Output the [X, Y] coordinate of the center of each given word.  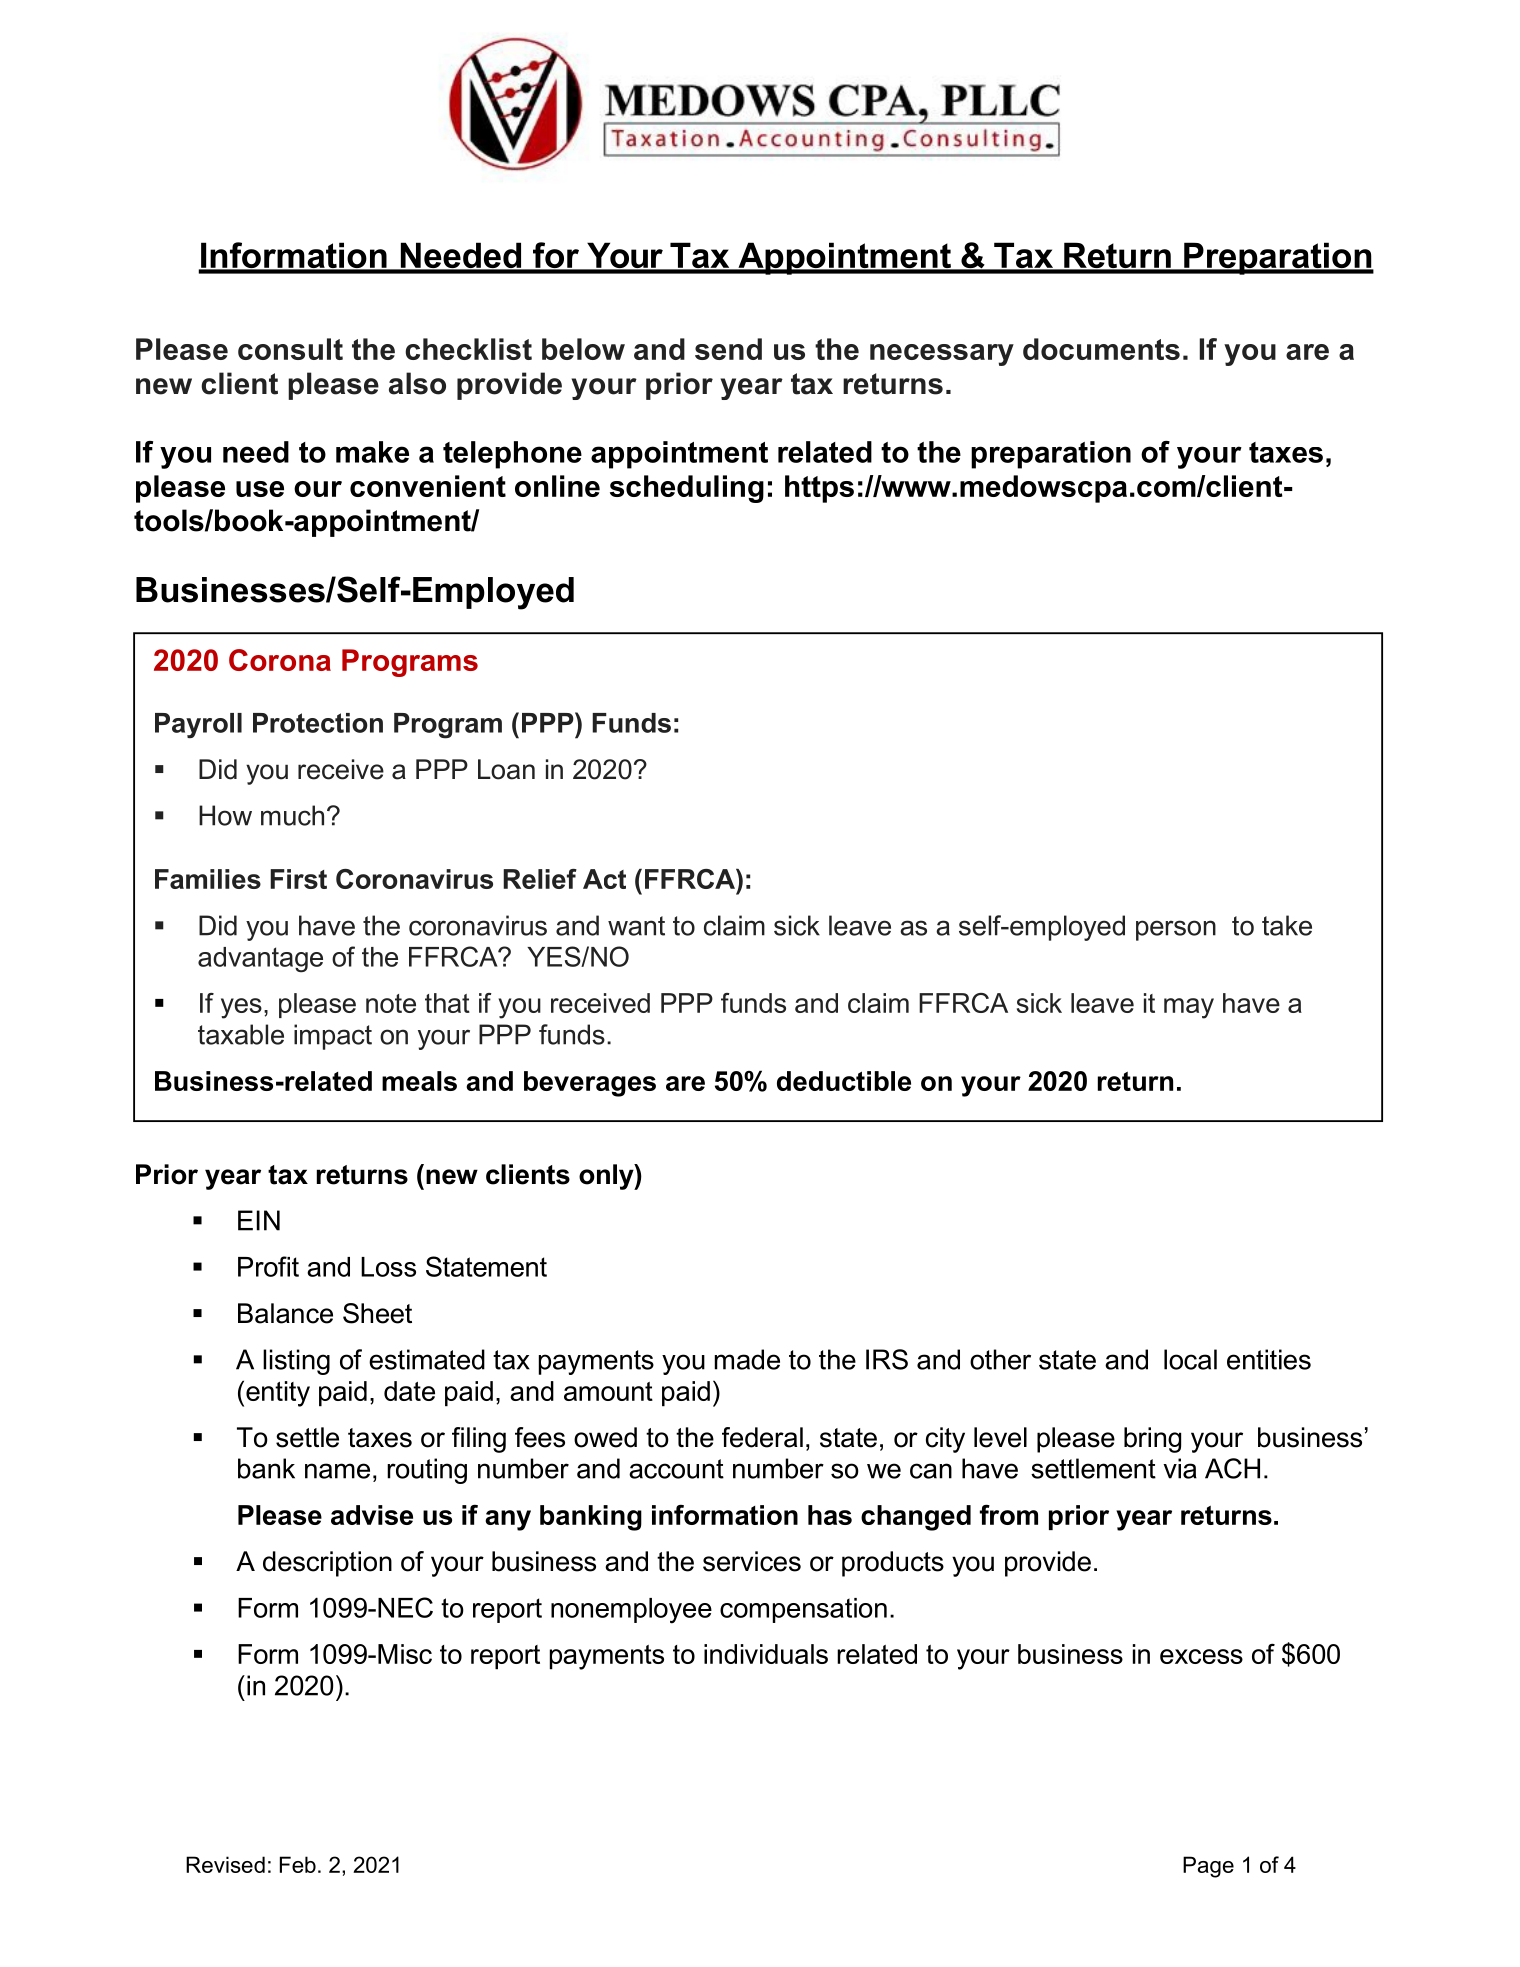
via [1180, 1468]
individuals [766, 1654]
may [1189, 1008]
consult [290, 349]
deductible [844, 1081]
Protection [318, 723]
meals [419, 1081]
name [337, 1471]
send [728, 349]
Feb [298, 1864]
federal [762, 1437]
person [1176, 930]
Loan [506, 769]
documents [1101, 349]
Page [1208, 1867]
